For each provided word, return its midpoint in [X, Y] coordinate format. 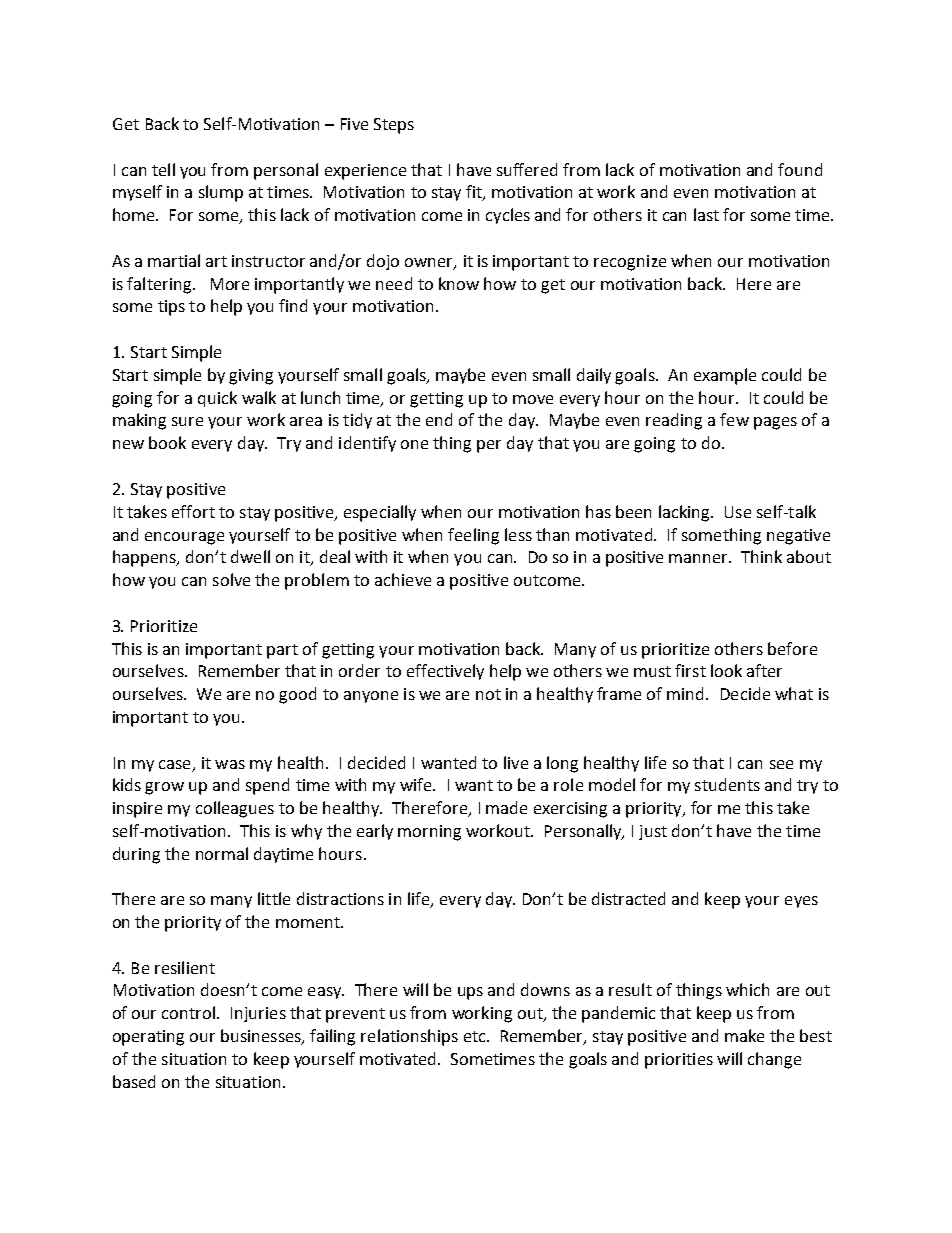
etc [476, 1036]
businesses [262, 1037]
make [744, 1035]
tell [163, 169]
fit [475, 193]
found [800, 169]
